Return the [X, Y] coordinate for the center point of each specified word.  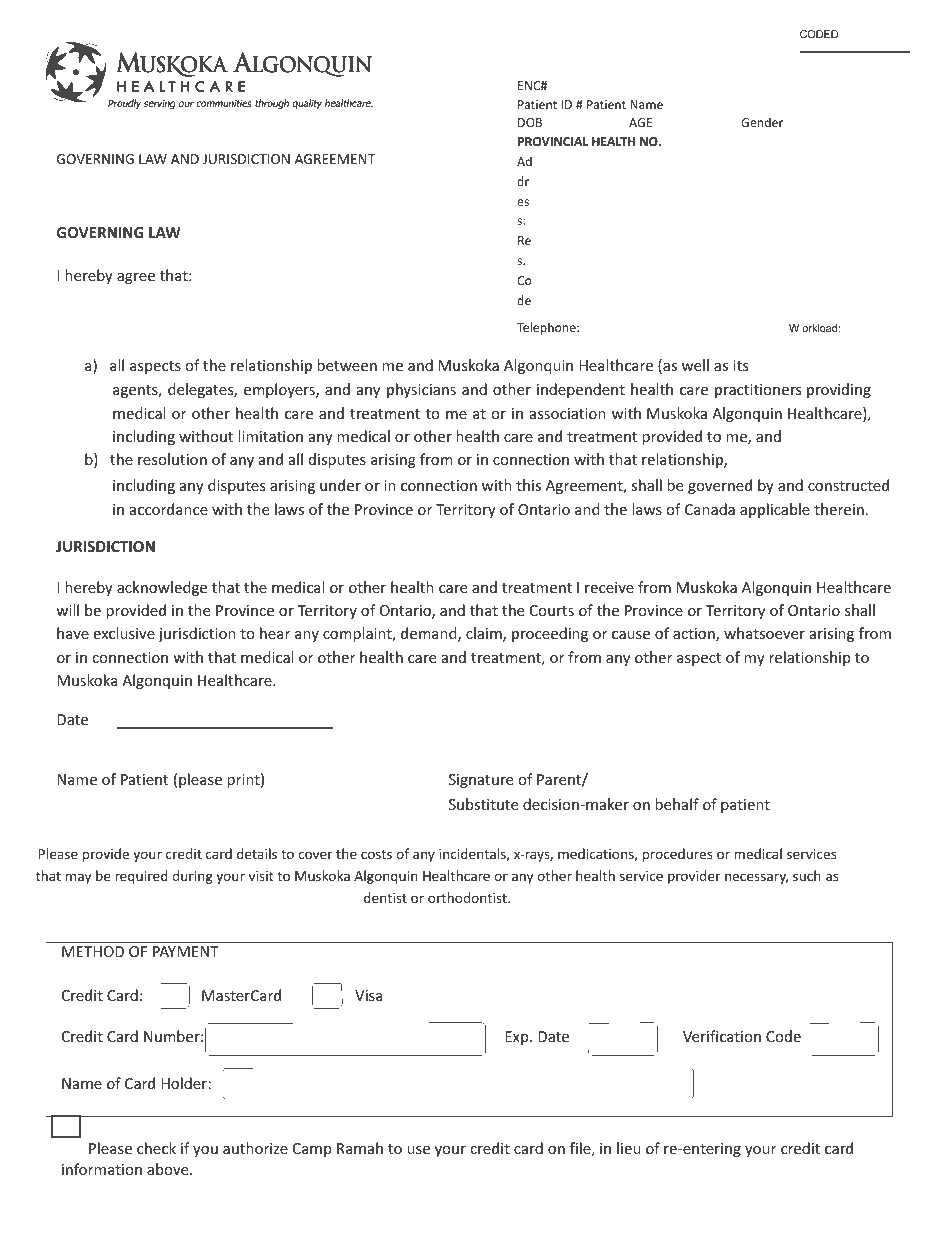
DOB [530, 122]
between [347, 365]
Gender [762, 122]
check [156, 1148]
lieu [629, 1148]
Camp [312, 1150]
